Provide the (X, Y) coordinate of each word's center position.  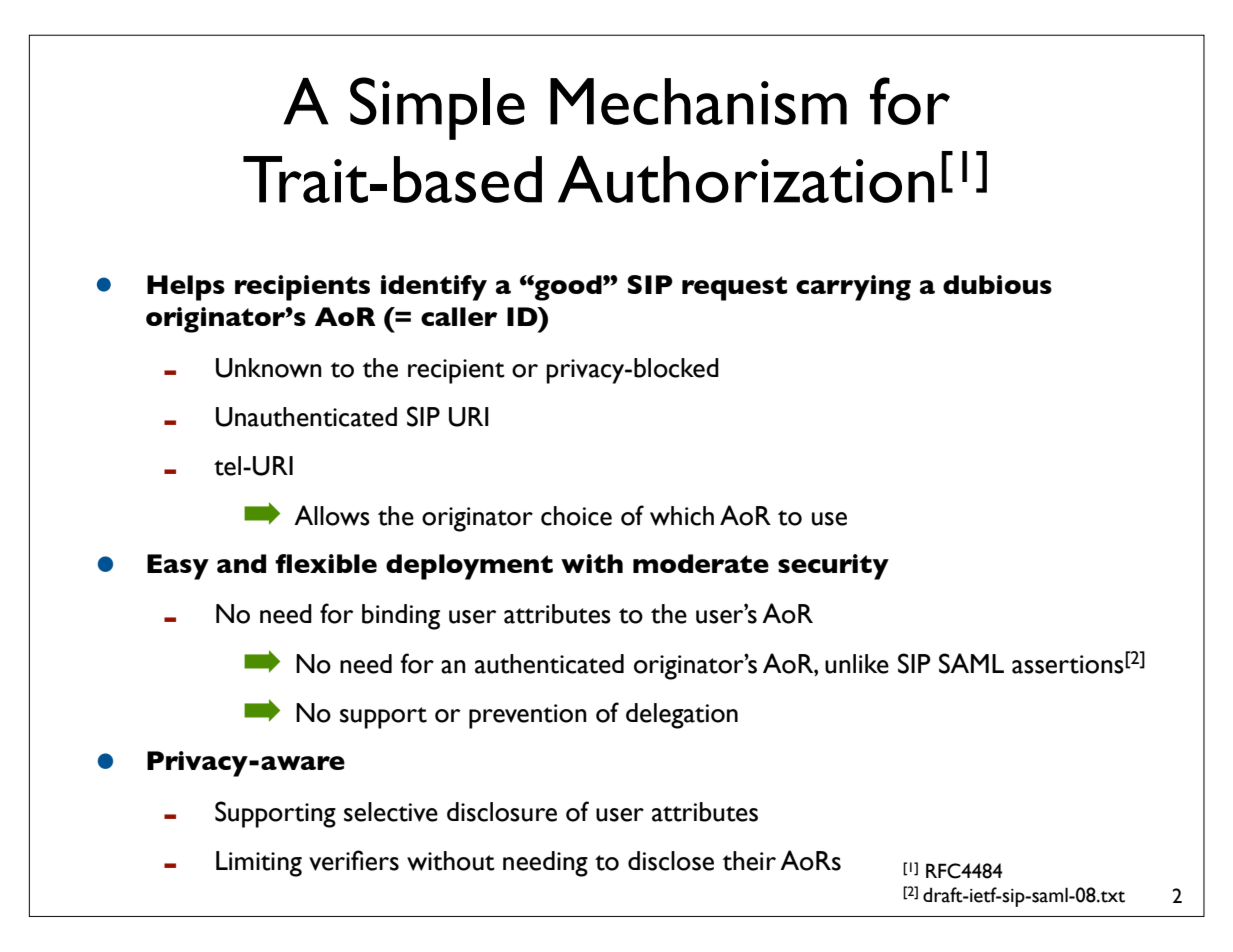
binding (401, 617)
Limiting (259, 864)
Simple (437, 108)
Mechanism (698, 101)
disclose (671, 861)
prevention (528, 716)
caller (459, 316)
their (749, 861)
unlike (857, 664)
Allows (332, 515)
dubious (997, 284)
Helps (186, 288)
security (833, 567)
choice (576, 516)
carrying (853, 288)
